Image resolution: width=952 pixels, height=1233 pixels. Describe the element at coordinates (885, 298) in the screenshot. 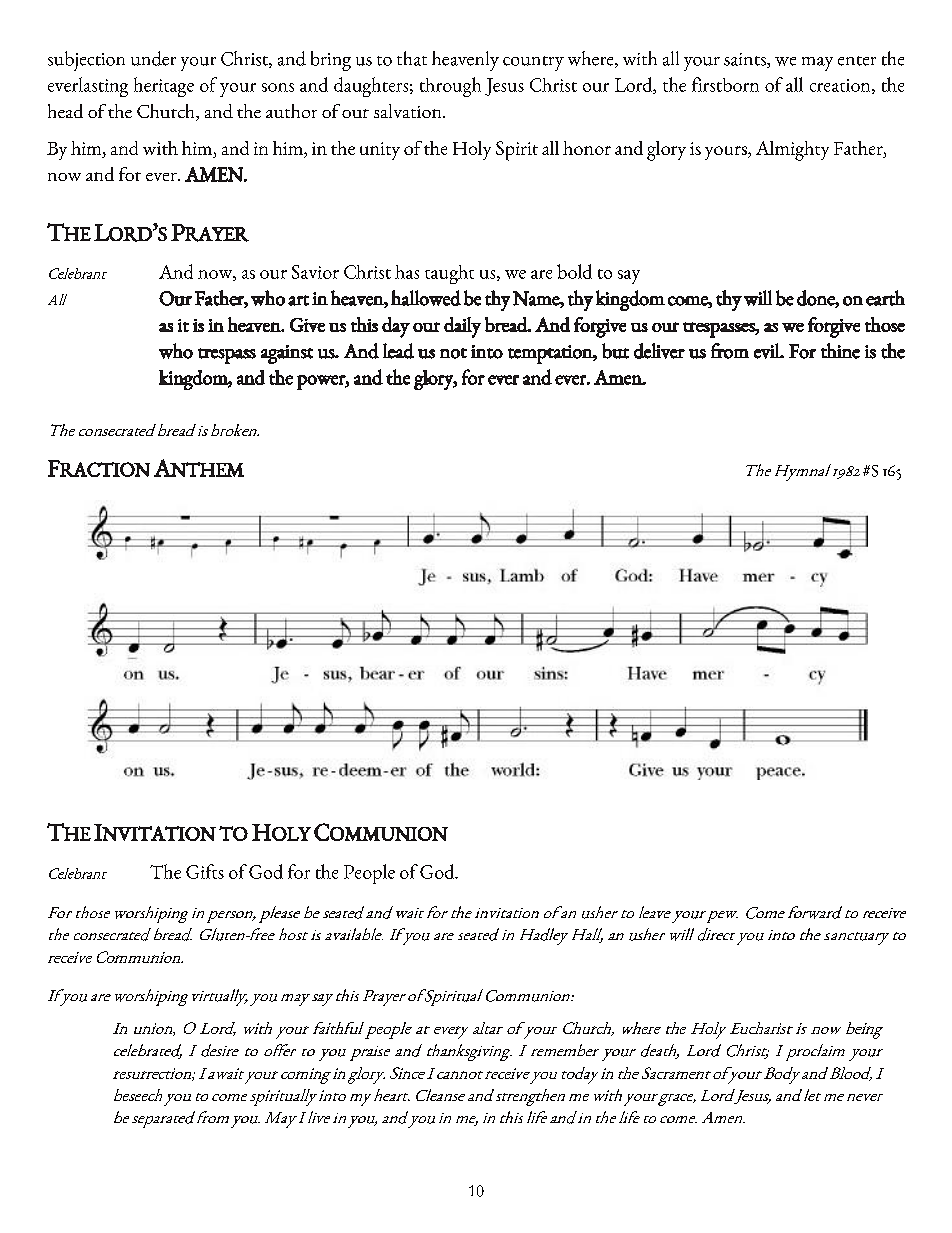

I see `earth` at that location.
